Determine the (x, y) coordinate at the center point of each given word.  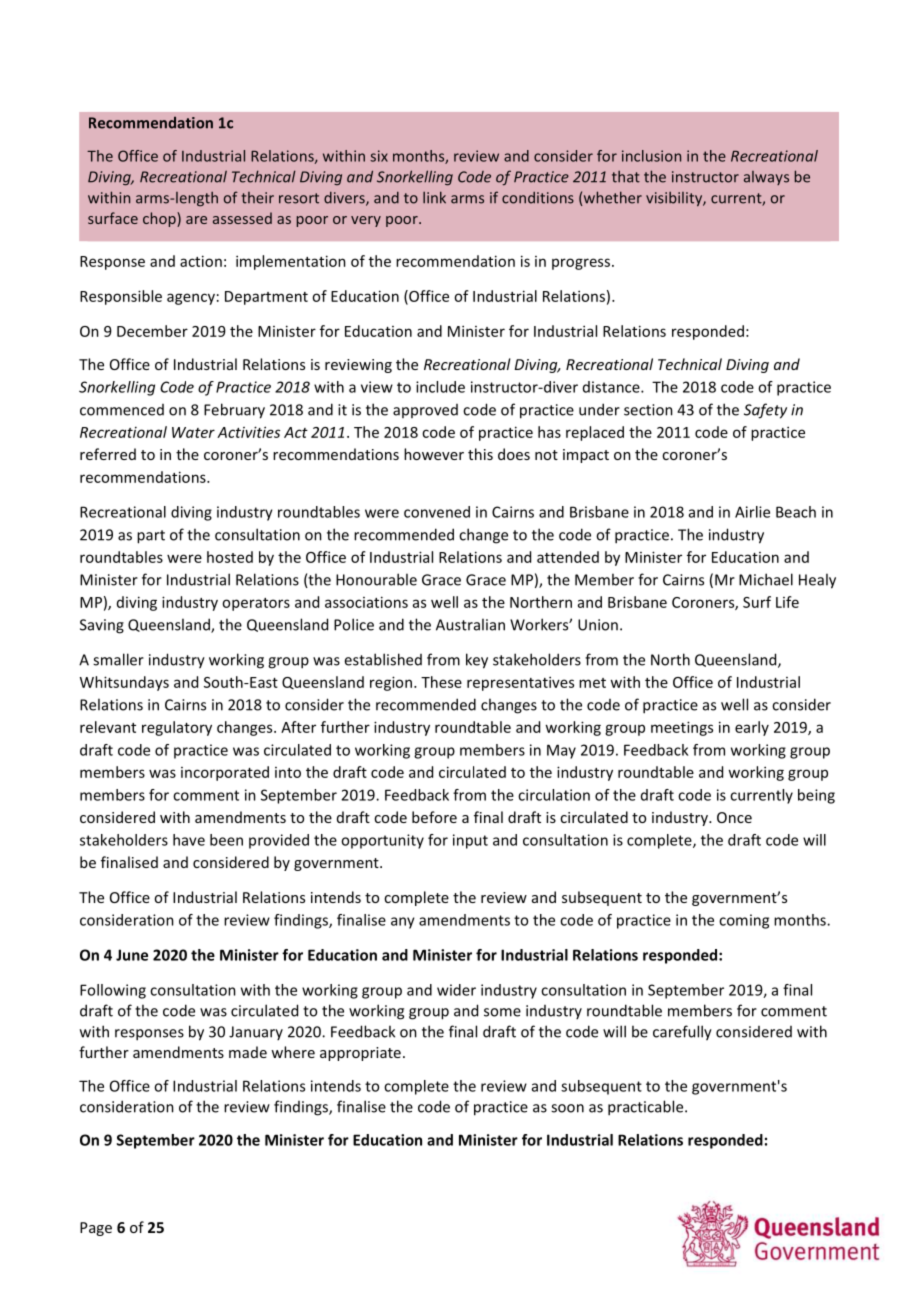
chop (160, 219)
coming (744, 921)
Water (193, 432)
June (132, 955)
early (752, 728)
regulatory (177, 728)
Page (96, 1229)
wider (456, 990)
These (441, 682)
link (434, 197)
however (434, 454)
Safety (765, 411)
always (766, 178)
